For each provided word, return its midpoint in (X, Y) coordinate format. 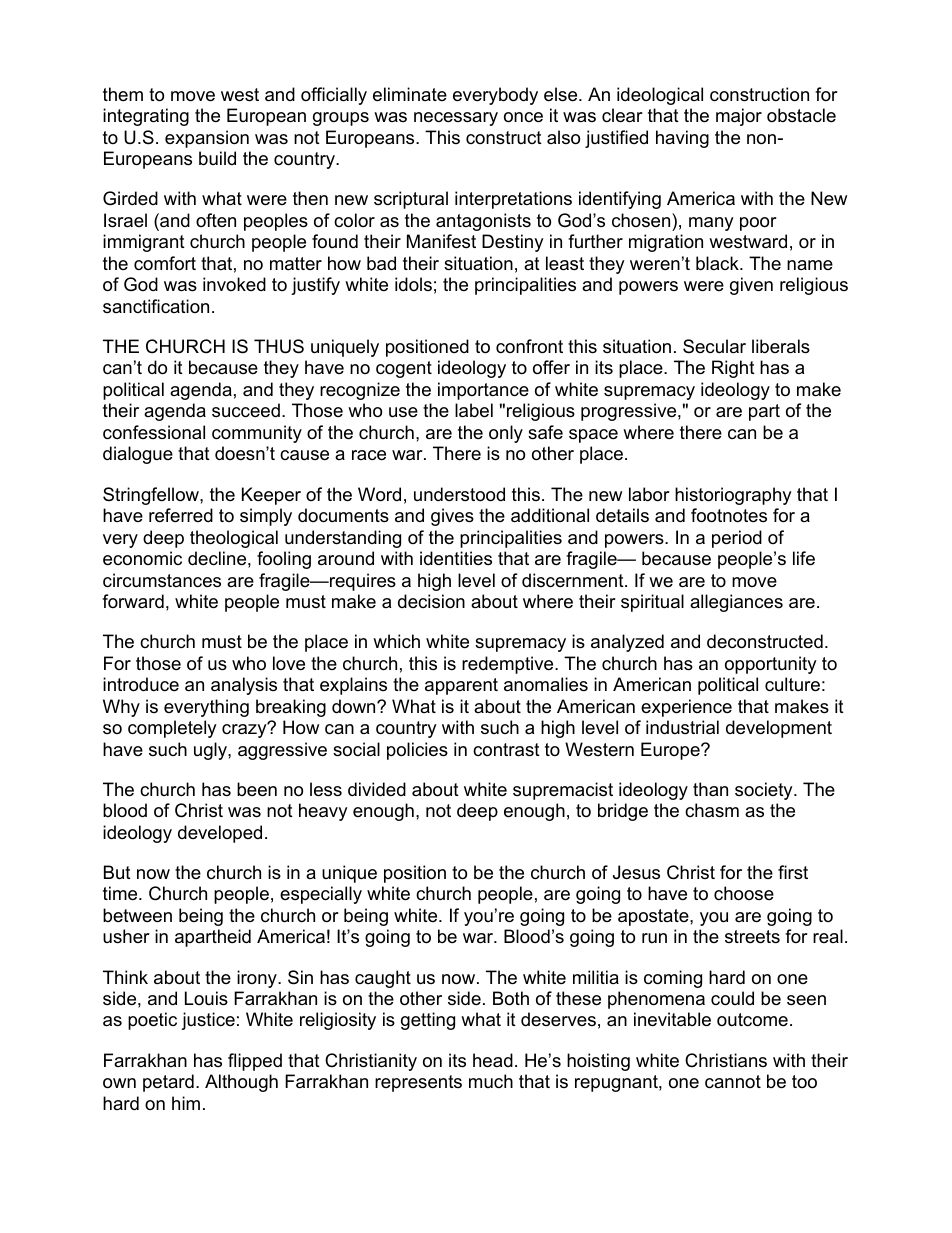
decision (431, 601)
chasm (712, 810)
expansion (207, 139)
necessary (456, 119)
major (739, 117)
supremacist (563, 791)
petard (168, 1083)
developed (220, 834)
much (491, 1081)
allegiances (736, 603)
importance (483, 391)
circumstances (162, 580)
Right (733, 369)
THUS (279, 346)
